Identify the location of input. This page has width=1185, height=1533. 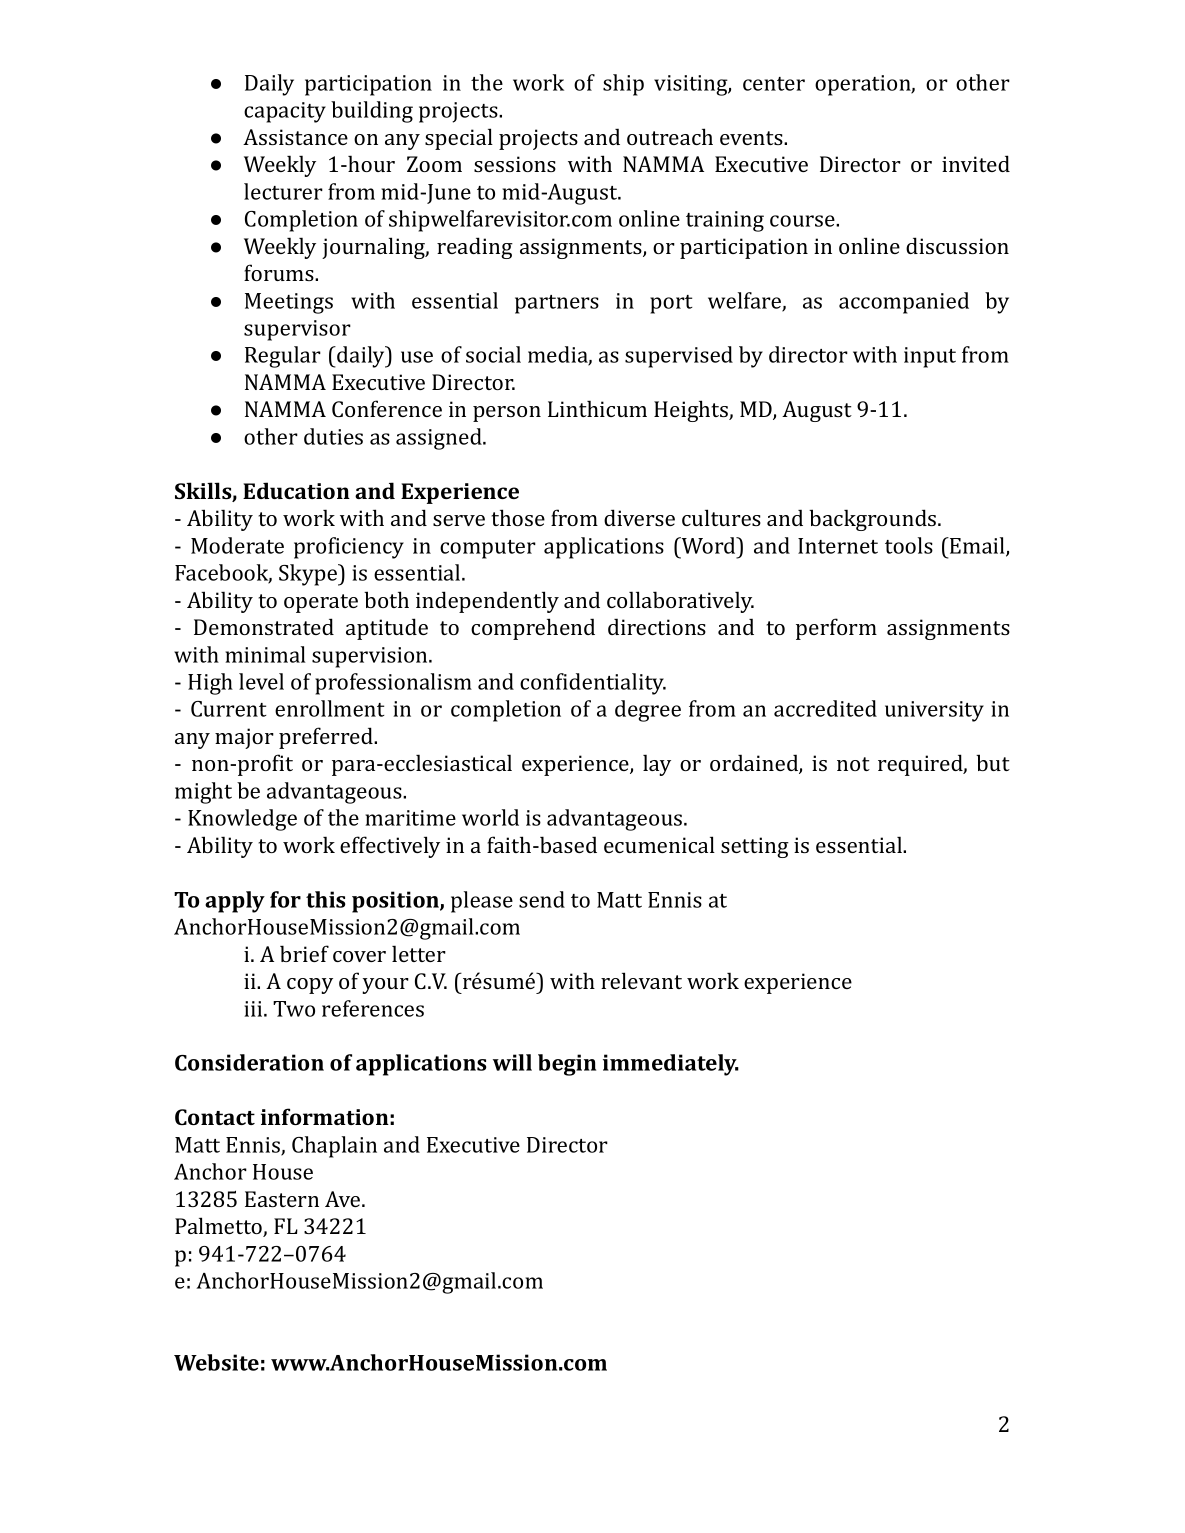
(930, 357).
